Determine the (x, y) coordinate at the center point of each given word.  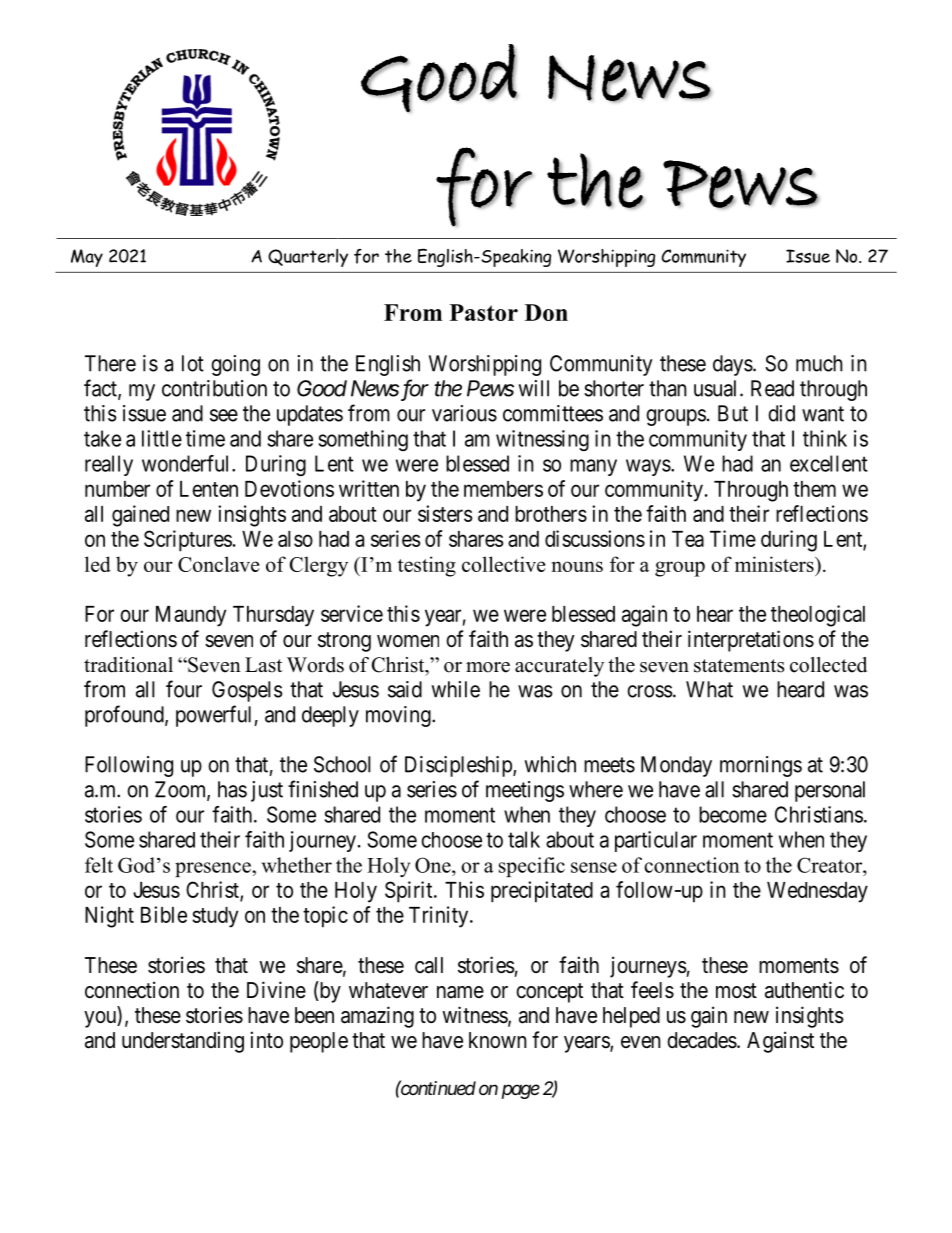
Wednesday (817, 892)
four (184, 689)
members (503, 489)
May (87, 258)
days (733, 365)
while (456, 689)
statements (739, 666)
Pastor (484, 312)
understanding (183, 1042)
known (498, 1040)
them (814, 489)
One (434, 865)
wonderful (187, 463)
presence (214, 869)
